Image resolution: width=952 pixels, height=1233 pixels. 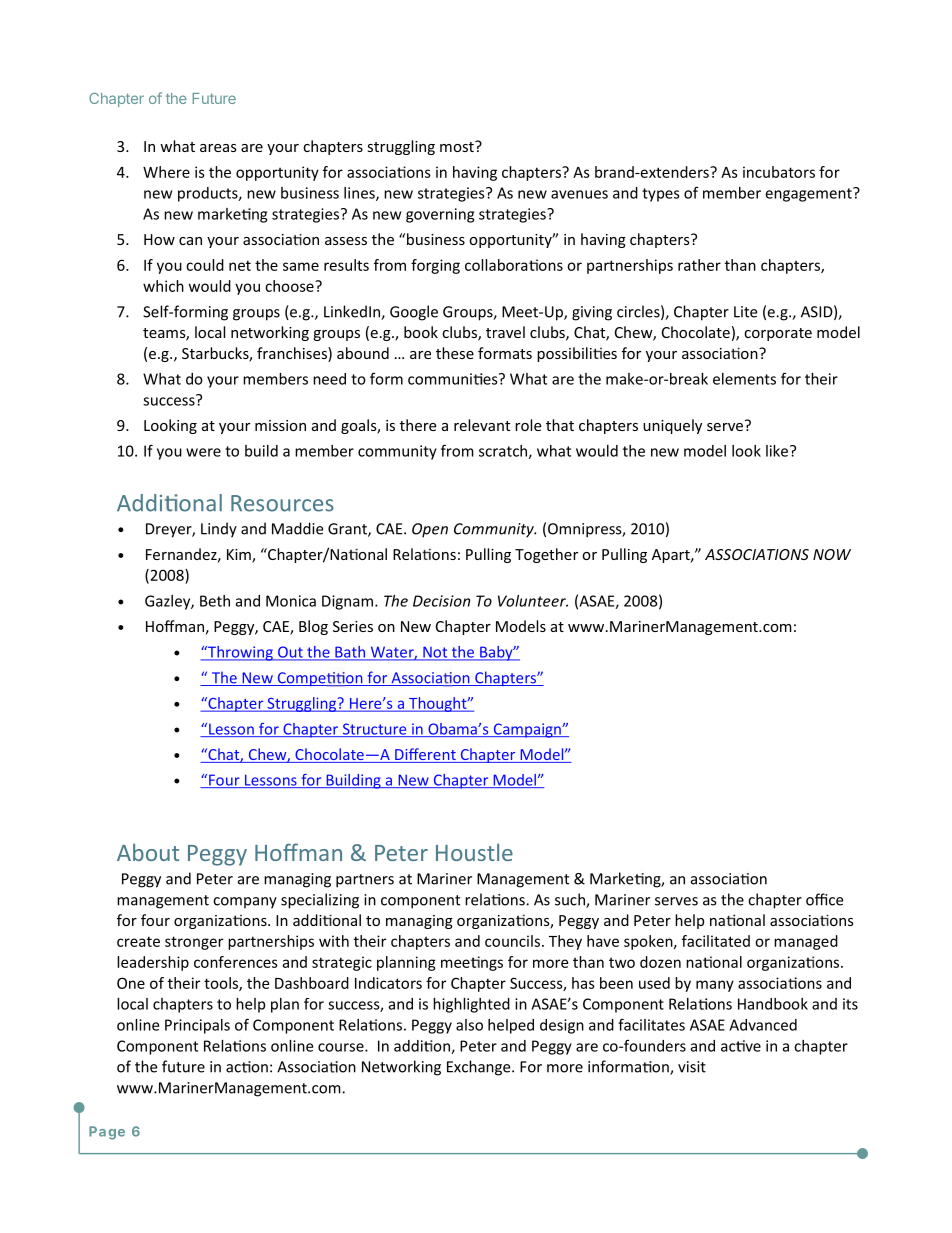 What do you see at coordinates (458, 146) in the screenshot?
I see `most` at bounding box center [458, 146].
